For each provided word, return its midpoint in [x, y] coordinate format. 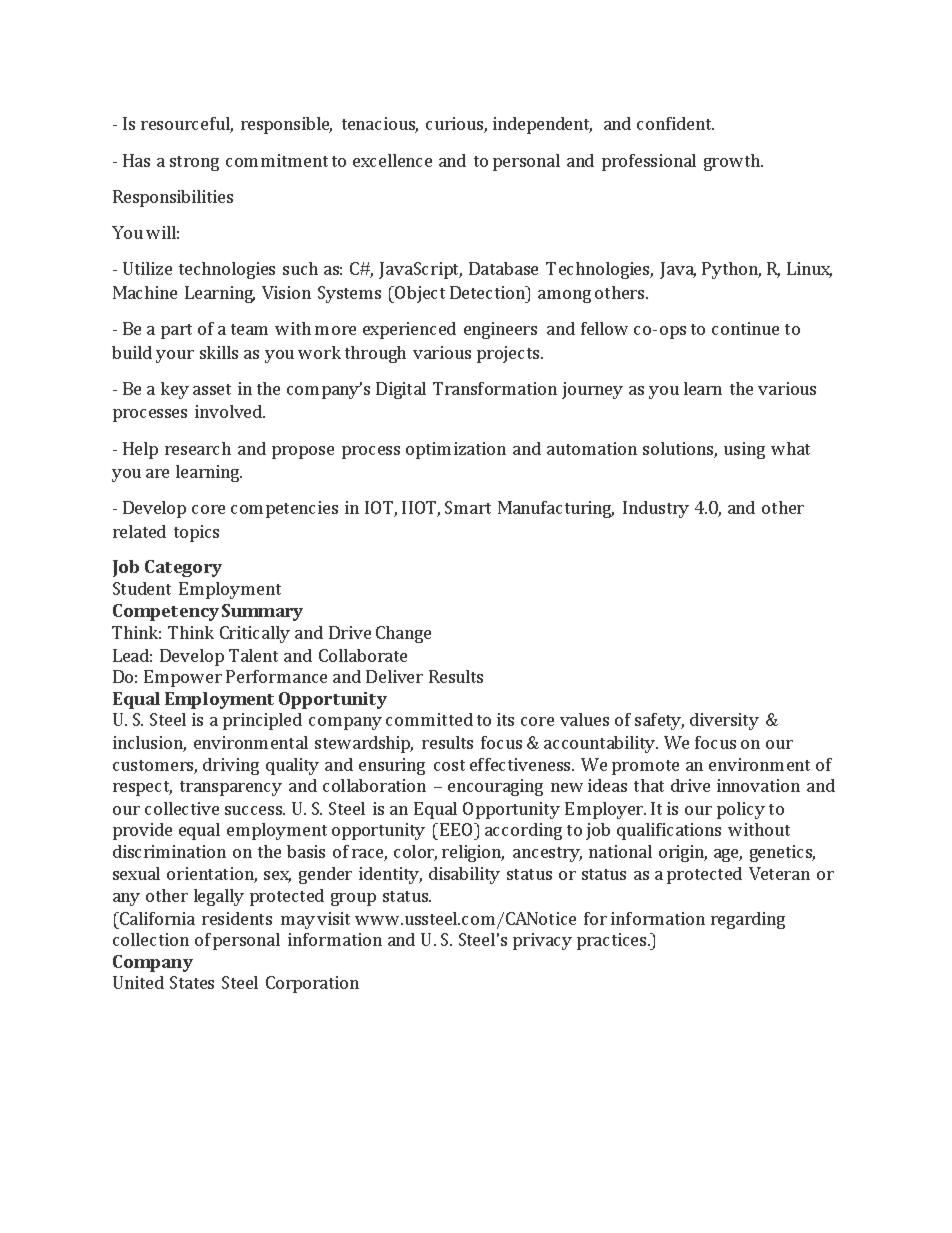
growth [733, 162]
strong [194, 163]
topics [196, 533]
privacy [542, 941]
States [192, 982]
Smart [468, 507]
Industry [656, 509]
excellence [392, 160]
